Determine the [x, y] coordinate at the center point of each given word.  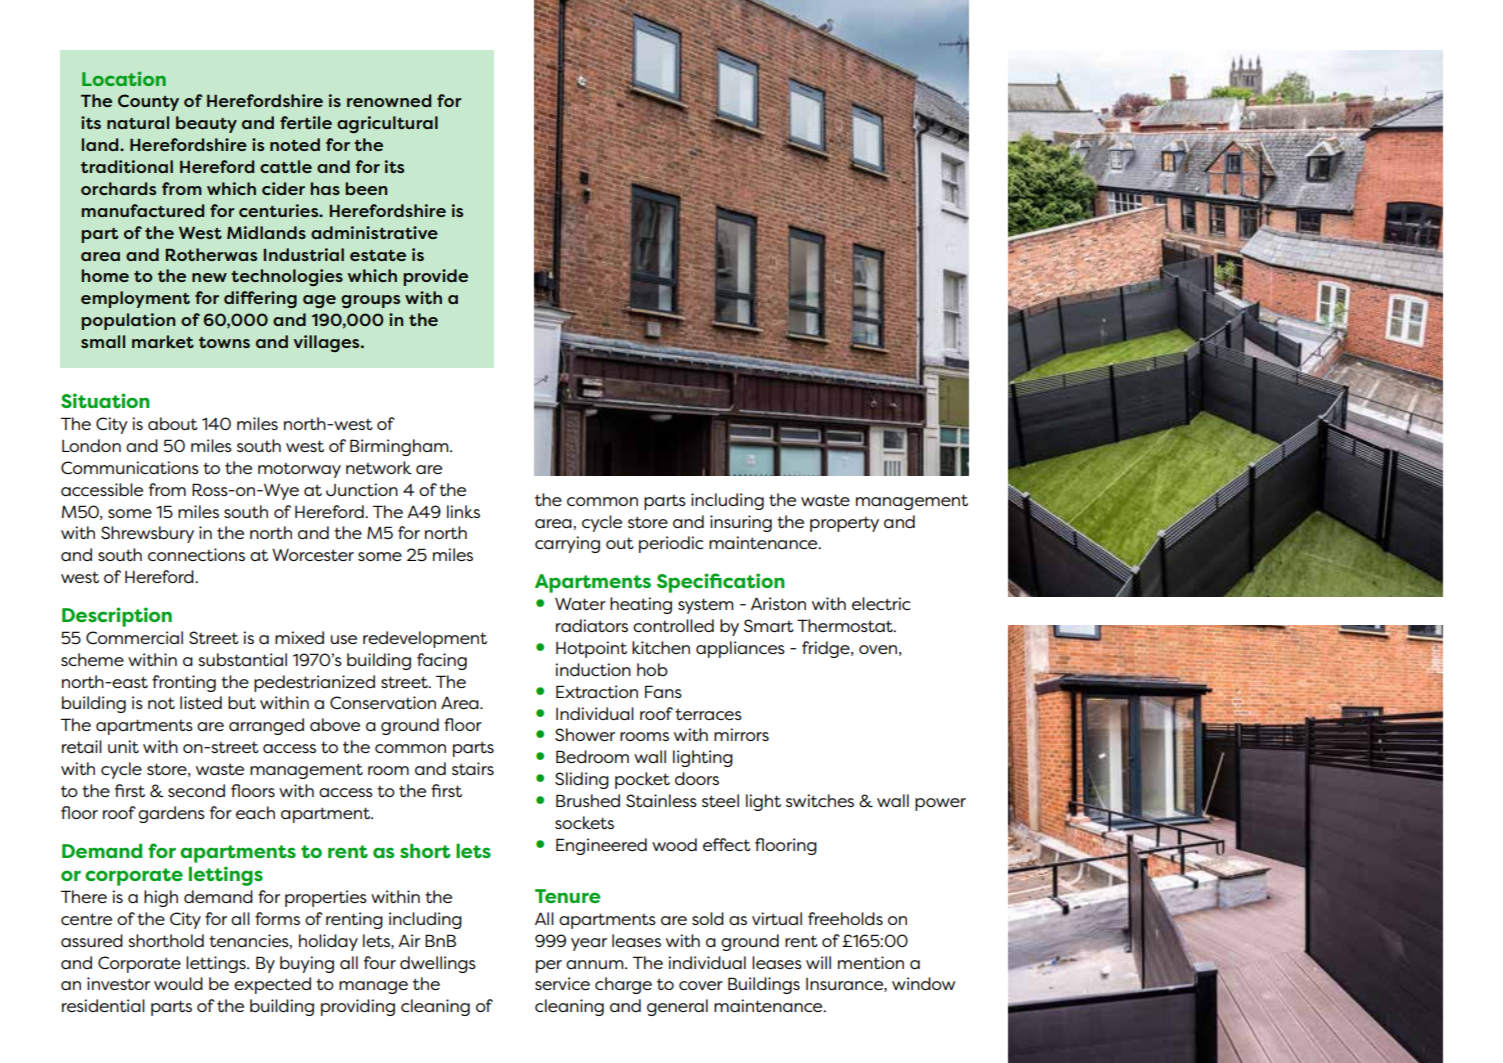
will [818, 962]
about [173, 423]
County [148, 102]
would [178, 983]
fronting [184, 683]
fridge [827, 649]
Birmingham [400, 447]
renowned [389, 100]
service [562, 983]
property [844, 524]
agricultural [387, 124]
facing [442, 661]
